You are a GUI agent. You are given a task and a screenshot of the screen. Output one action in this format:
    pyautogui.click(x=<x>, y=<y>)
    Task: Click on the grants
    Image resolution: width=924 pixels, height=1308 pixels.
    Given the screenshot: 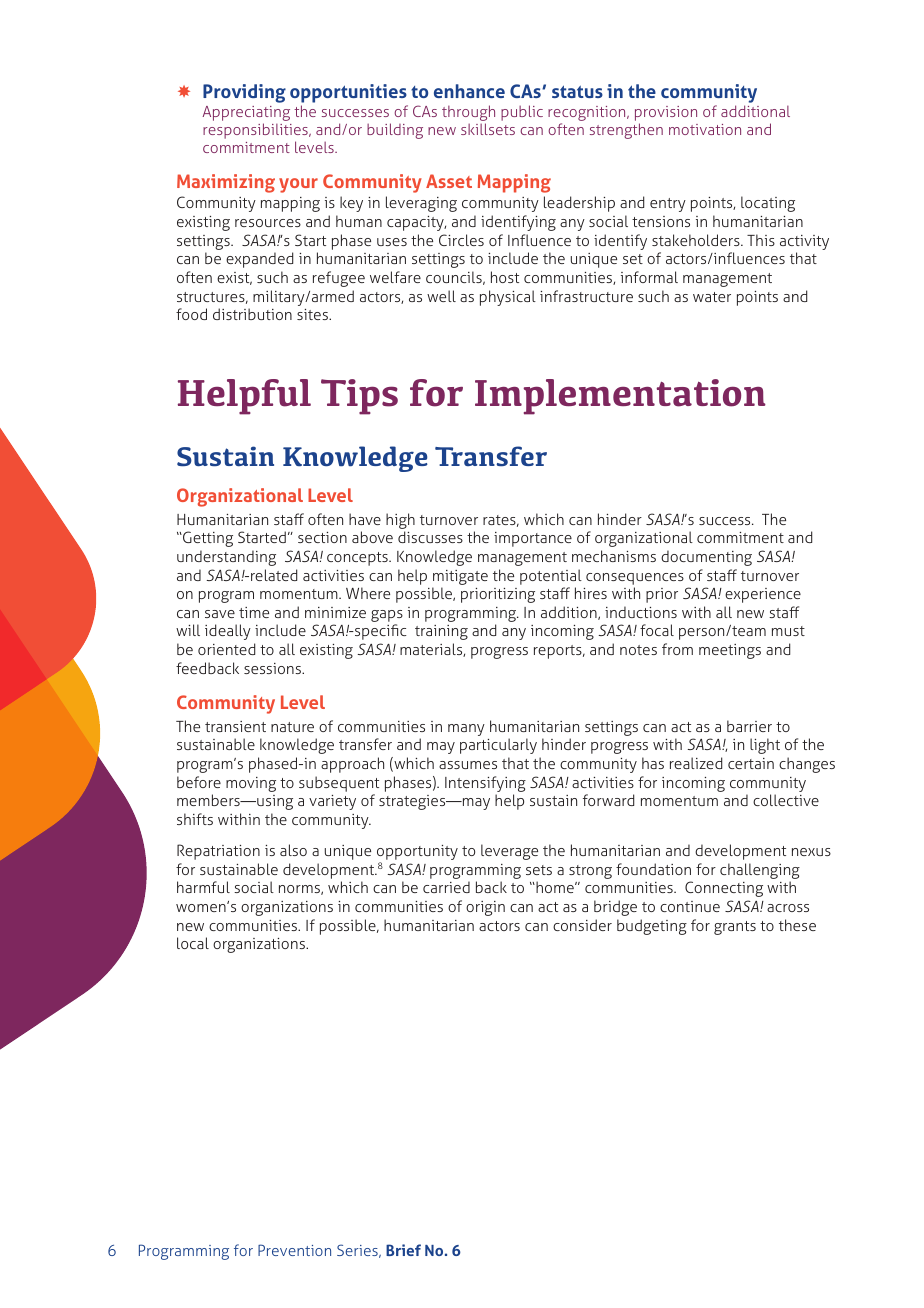 What is the action you would take?
    pyautogui.click(x=735, y=928)
